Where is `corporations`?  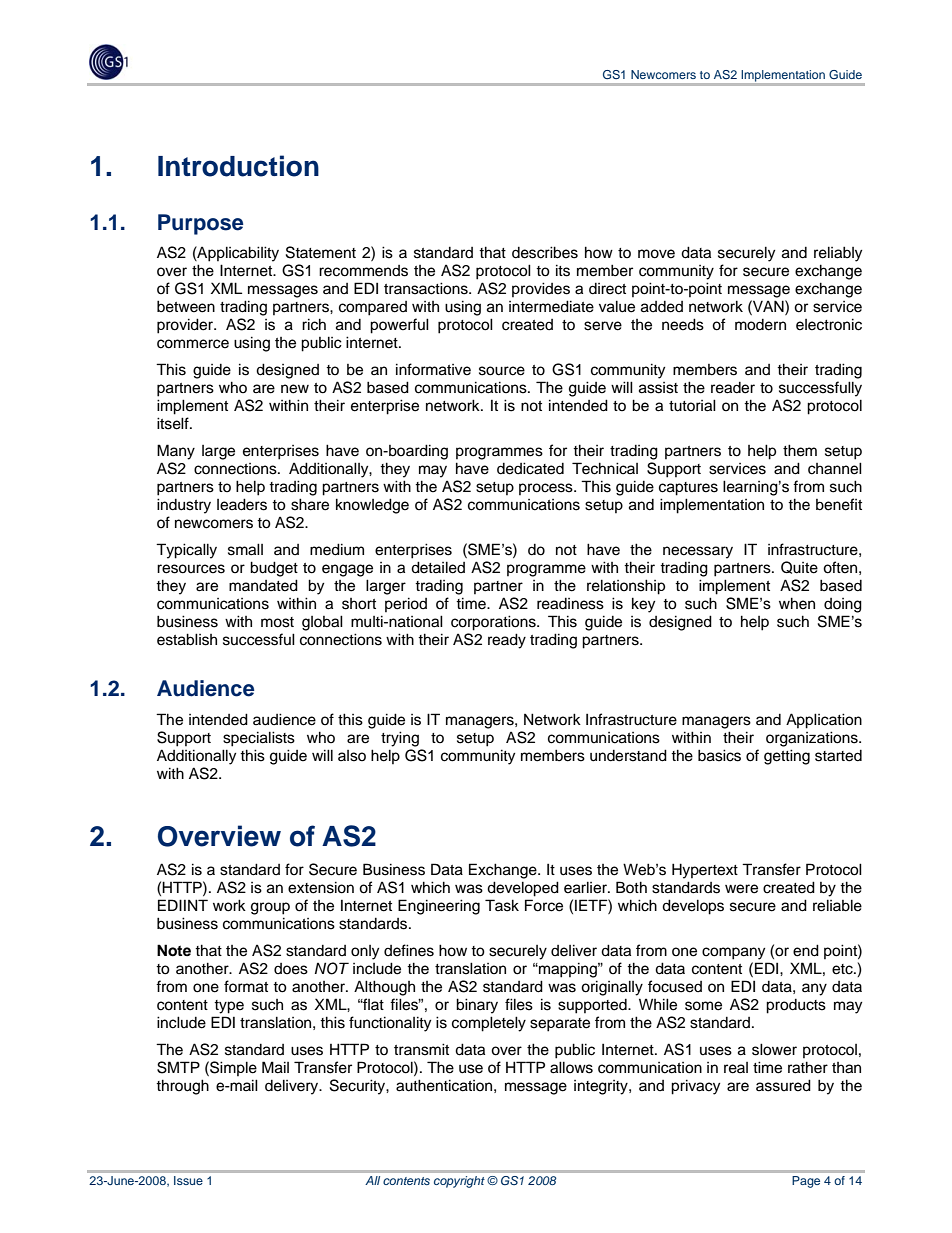 corporations is located at coordinates (494, 623).
